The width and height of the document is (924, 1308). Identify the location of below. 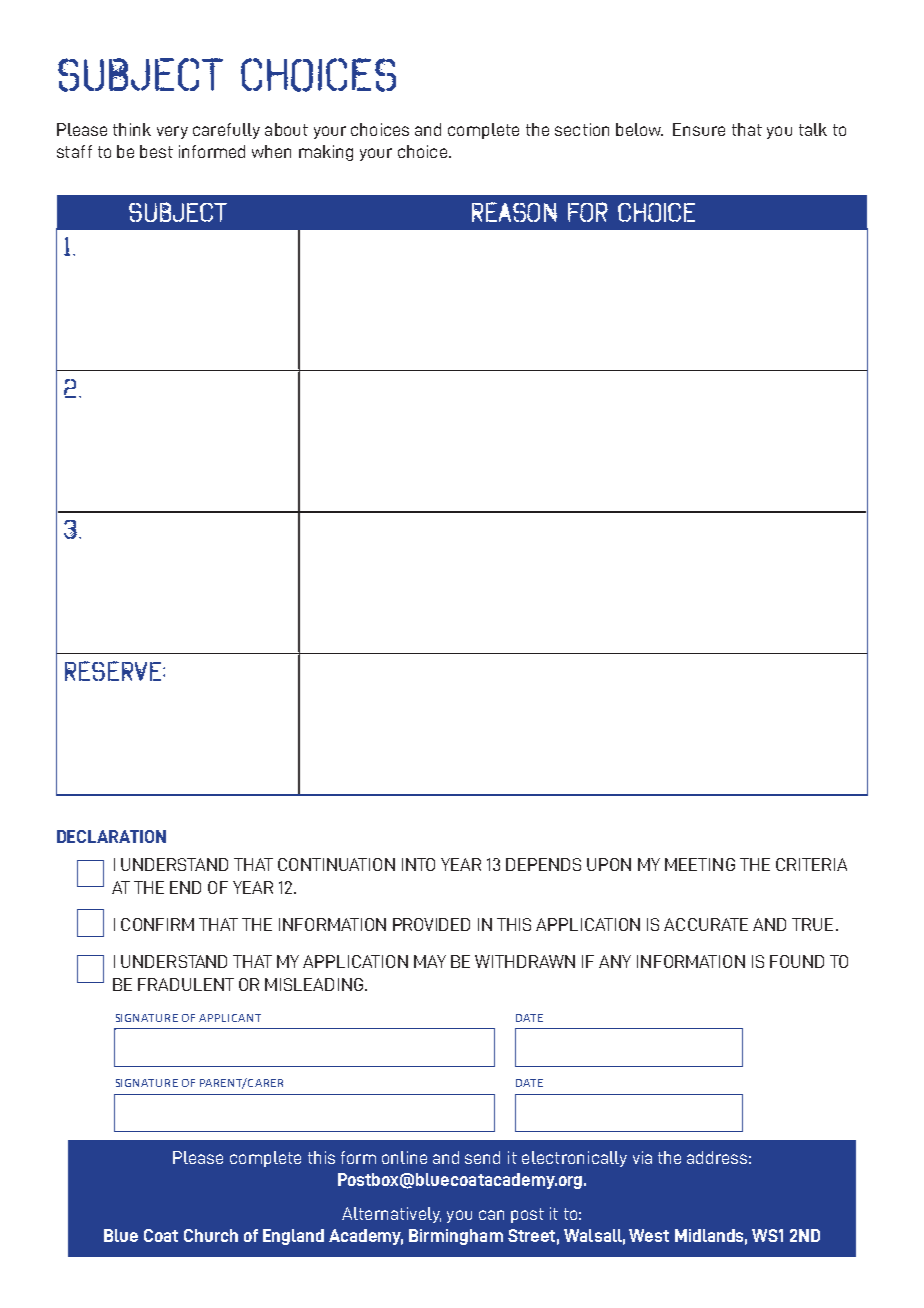
(639, 129).
